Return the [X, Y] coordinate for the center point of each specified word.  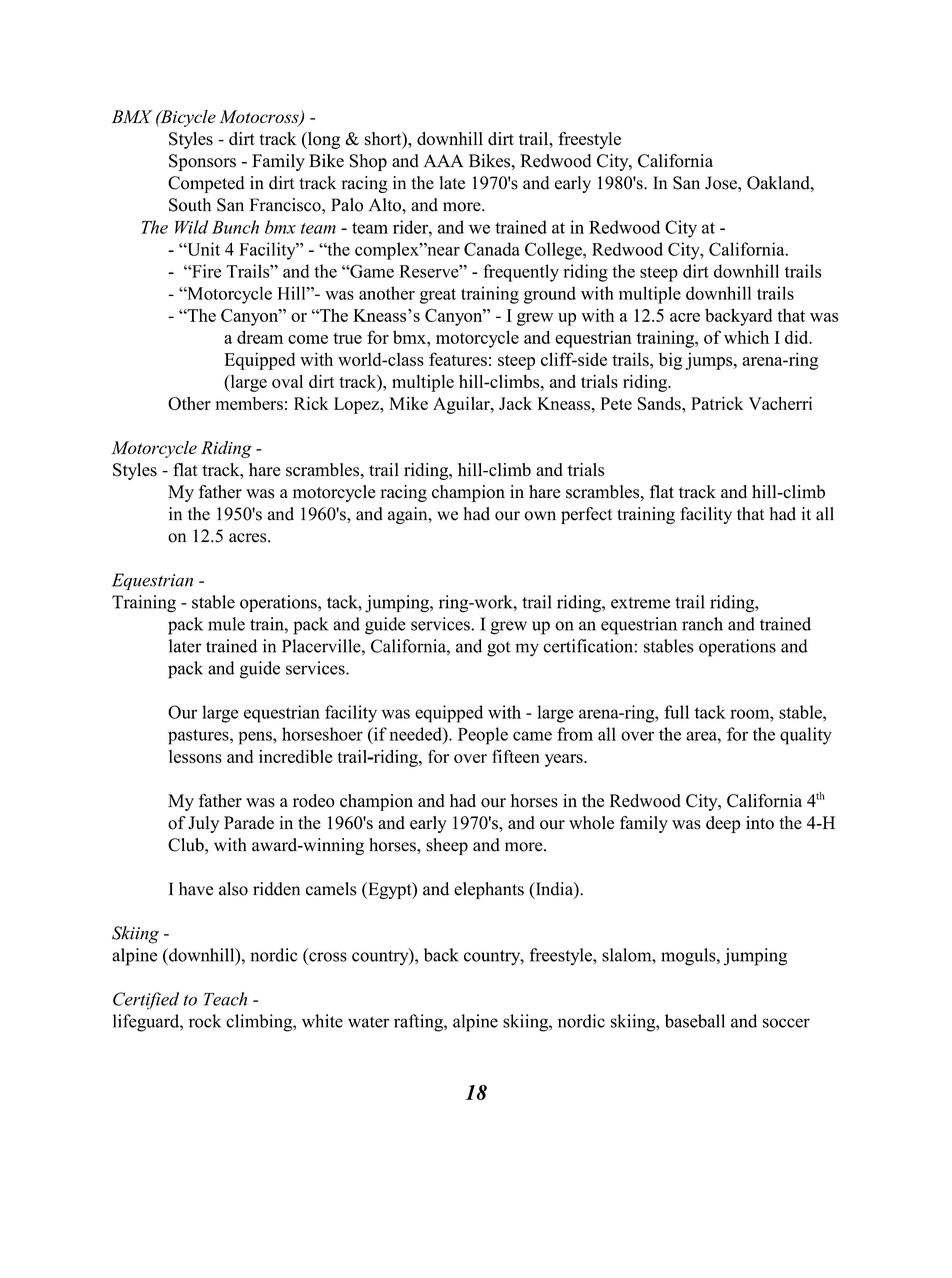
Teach [225, 999]
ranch [702, 624]
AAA [443, 160]
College [554, 251]
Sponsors [202, 162]
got [499, 649]
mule [226, 624]
